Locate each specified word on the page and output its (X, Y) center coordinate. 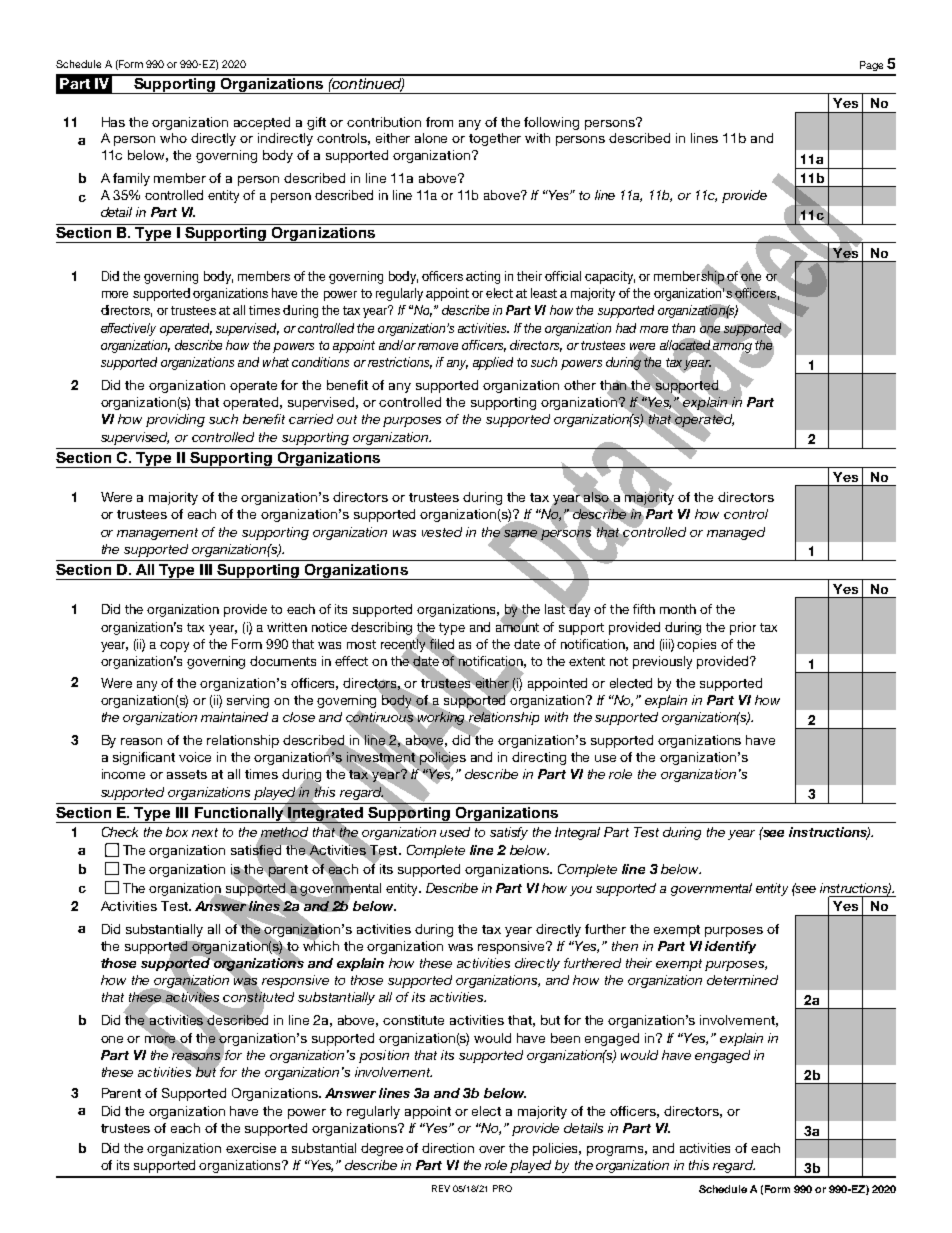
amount (517, 626)
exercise (251, 1148)
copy (174, 647)
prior (743, 628)
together (495, 139)
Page (871, 66)
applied (493, 363)
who (173, 138)
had (626, 328)
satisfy (509, 833)
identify (730, 947)
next (205, 832)
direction (448, 1148)
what (276, 362)
